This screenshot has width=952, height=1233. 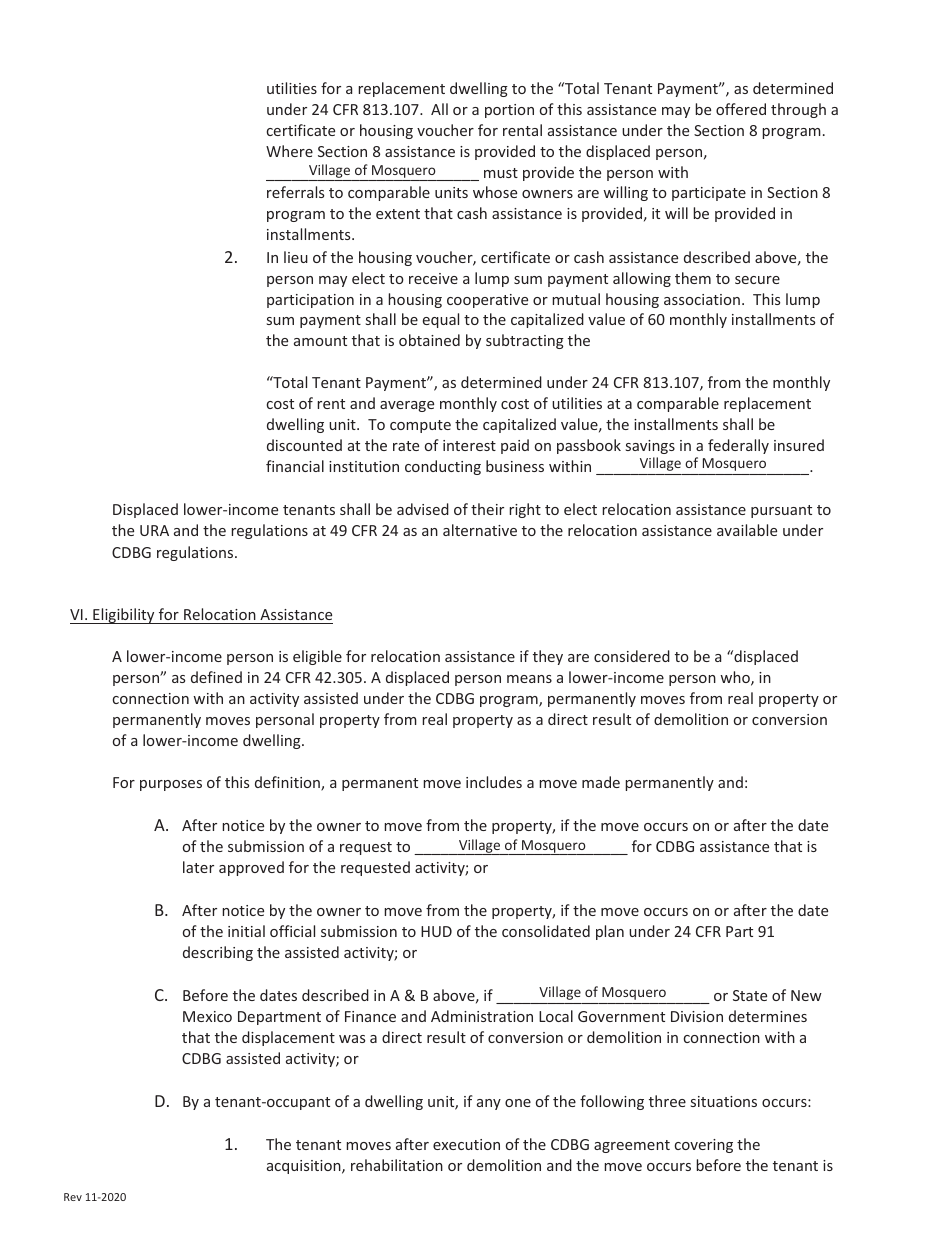 What do you see at coordinates (632, 656) in the screenshot?
I see `considered` at bounding box center [632, 656].
